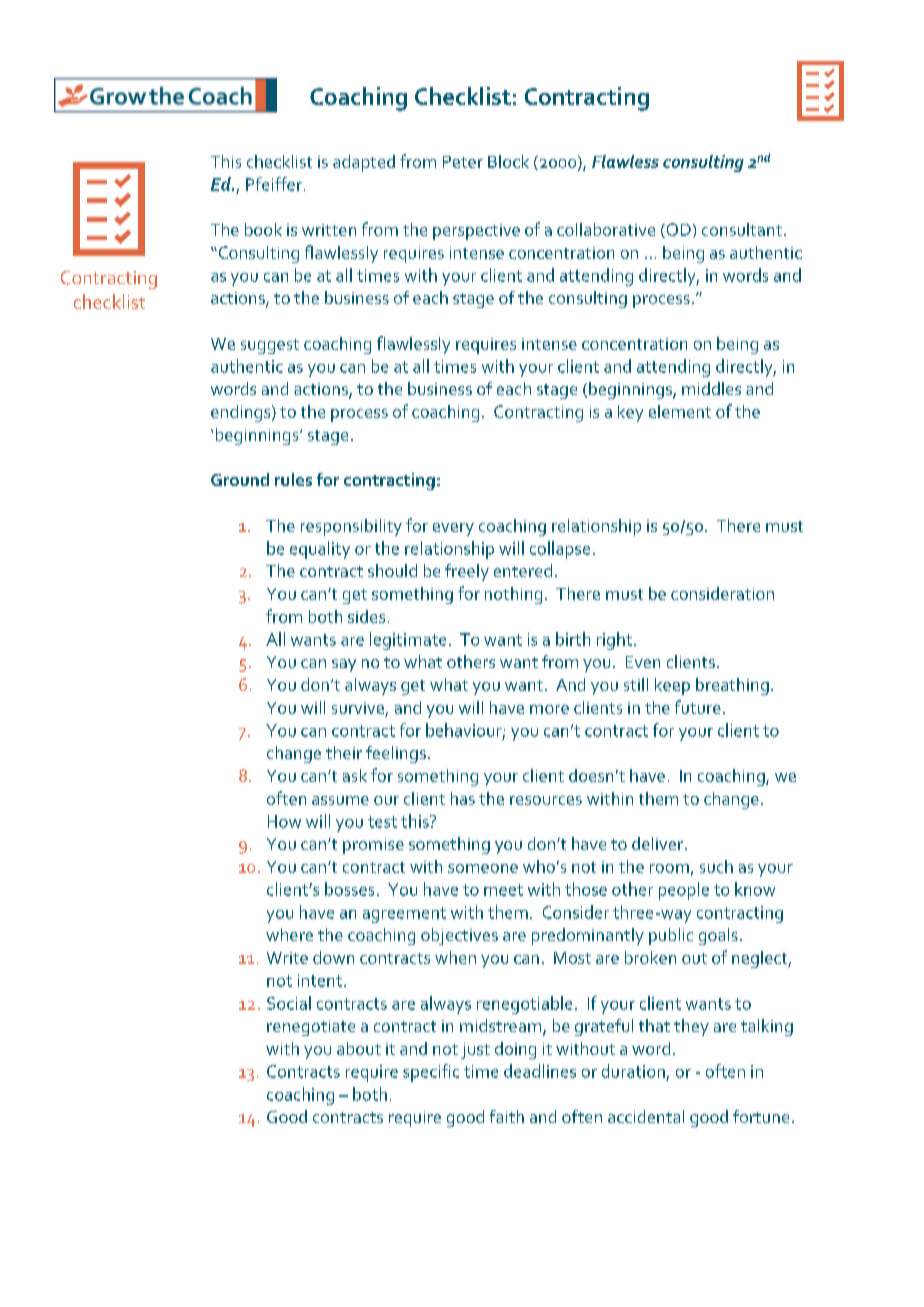 This document has width=924, height=1307. I want to click on faith, so click(507, 1116).
